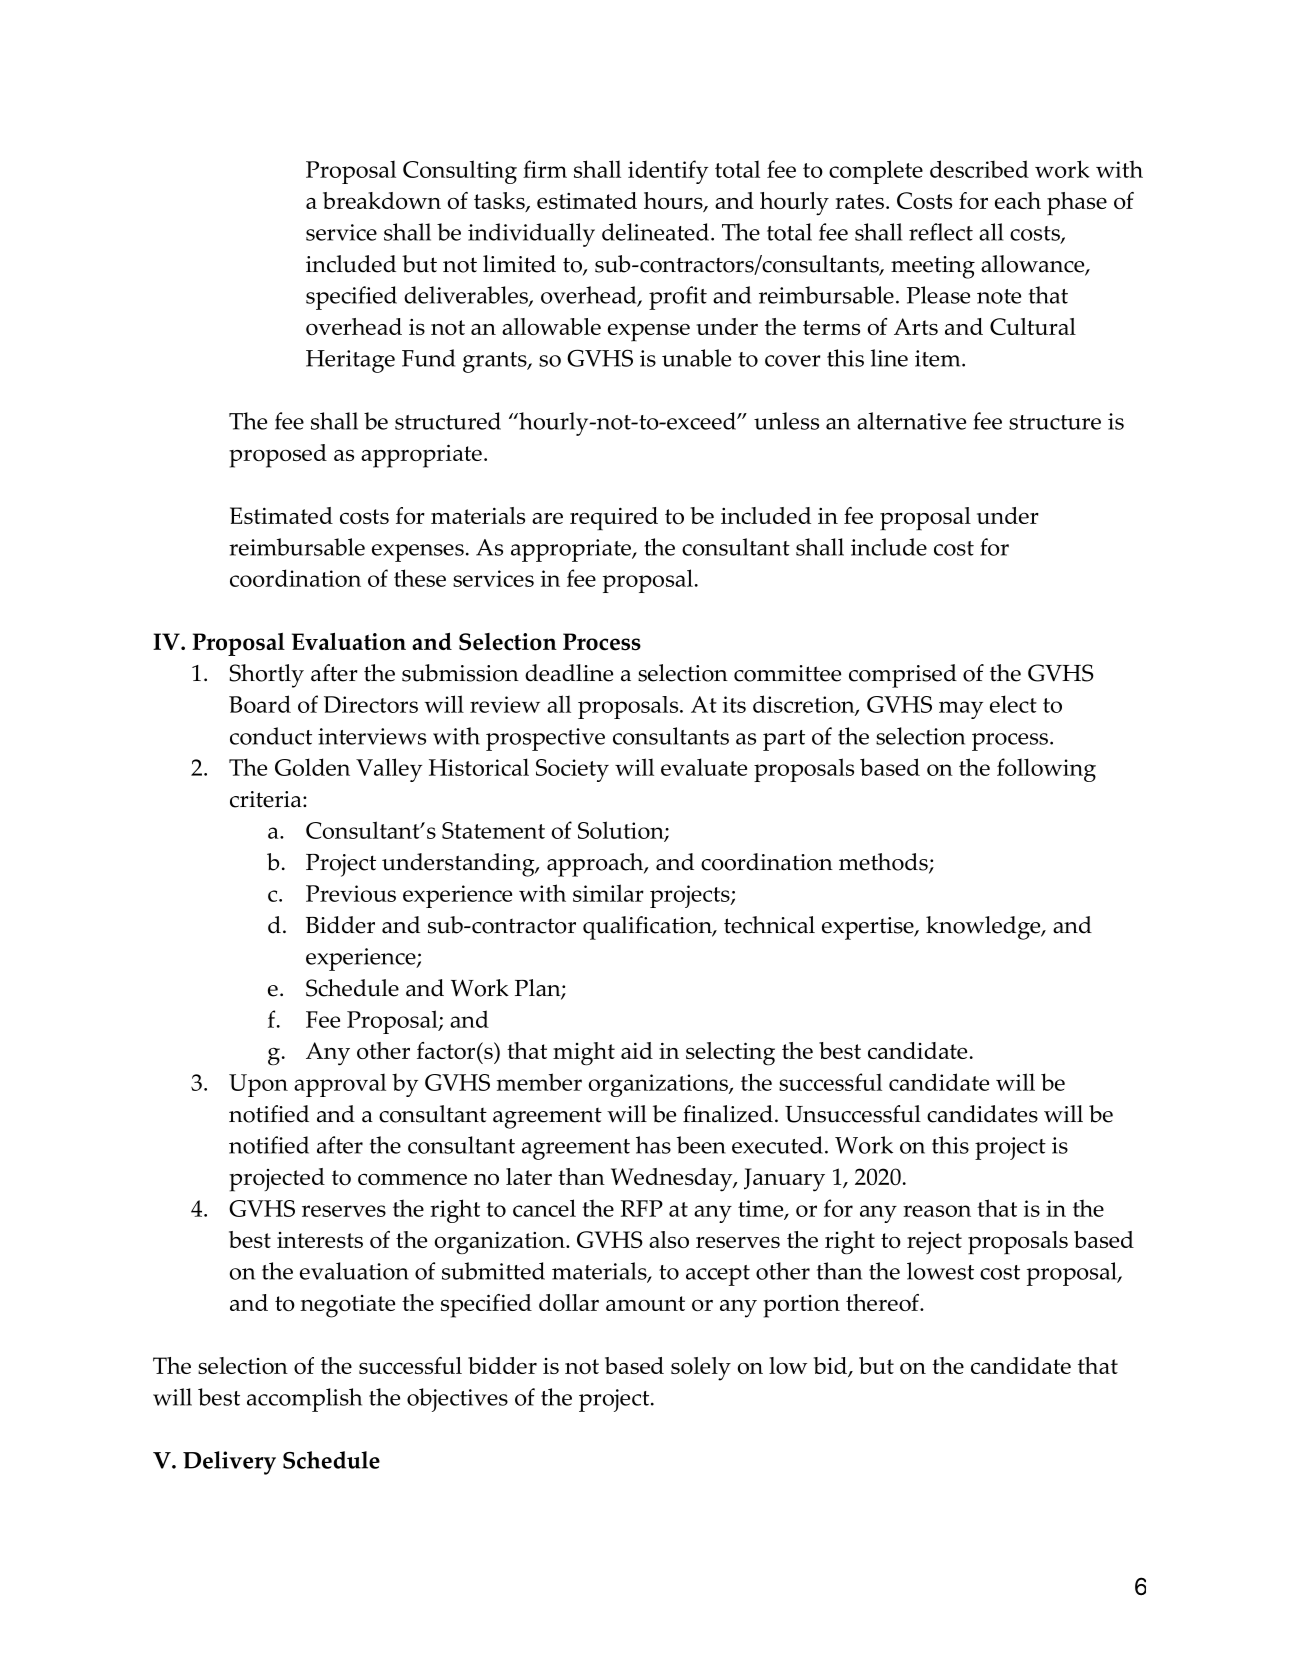 Image resolution: width=1298 pixels, height=1680 pixels. I want to click on alternative, so click(911, 421).
